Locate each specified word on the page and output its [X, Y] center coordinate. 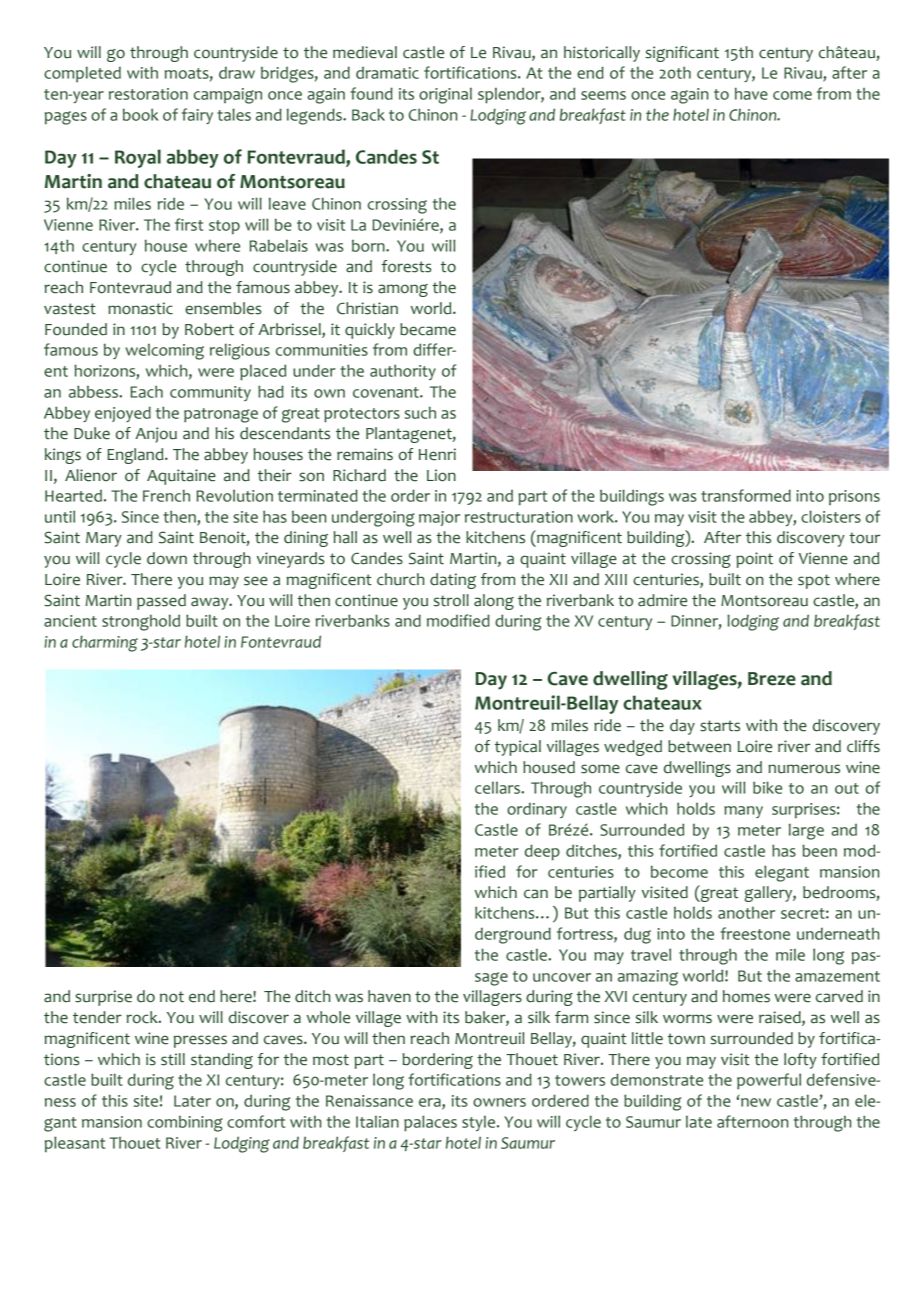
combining [185, 1124]
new [756, 1102]
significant [682, 54]
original [445, 96]
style [478, 1123]
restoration [148, 94]
